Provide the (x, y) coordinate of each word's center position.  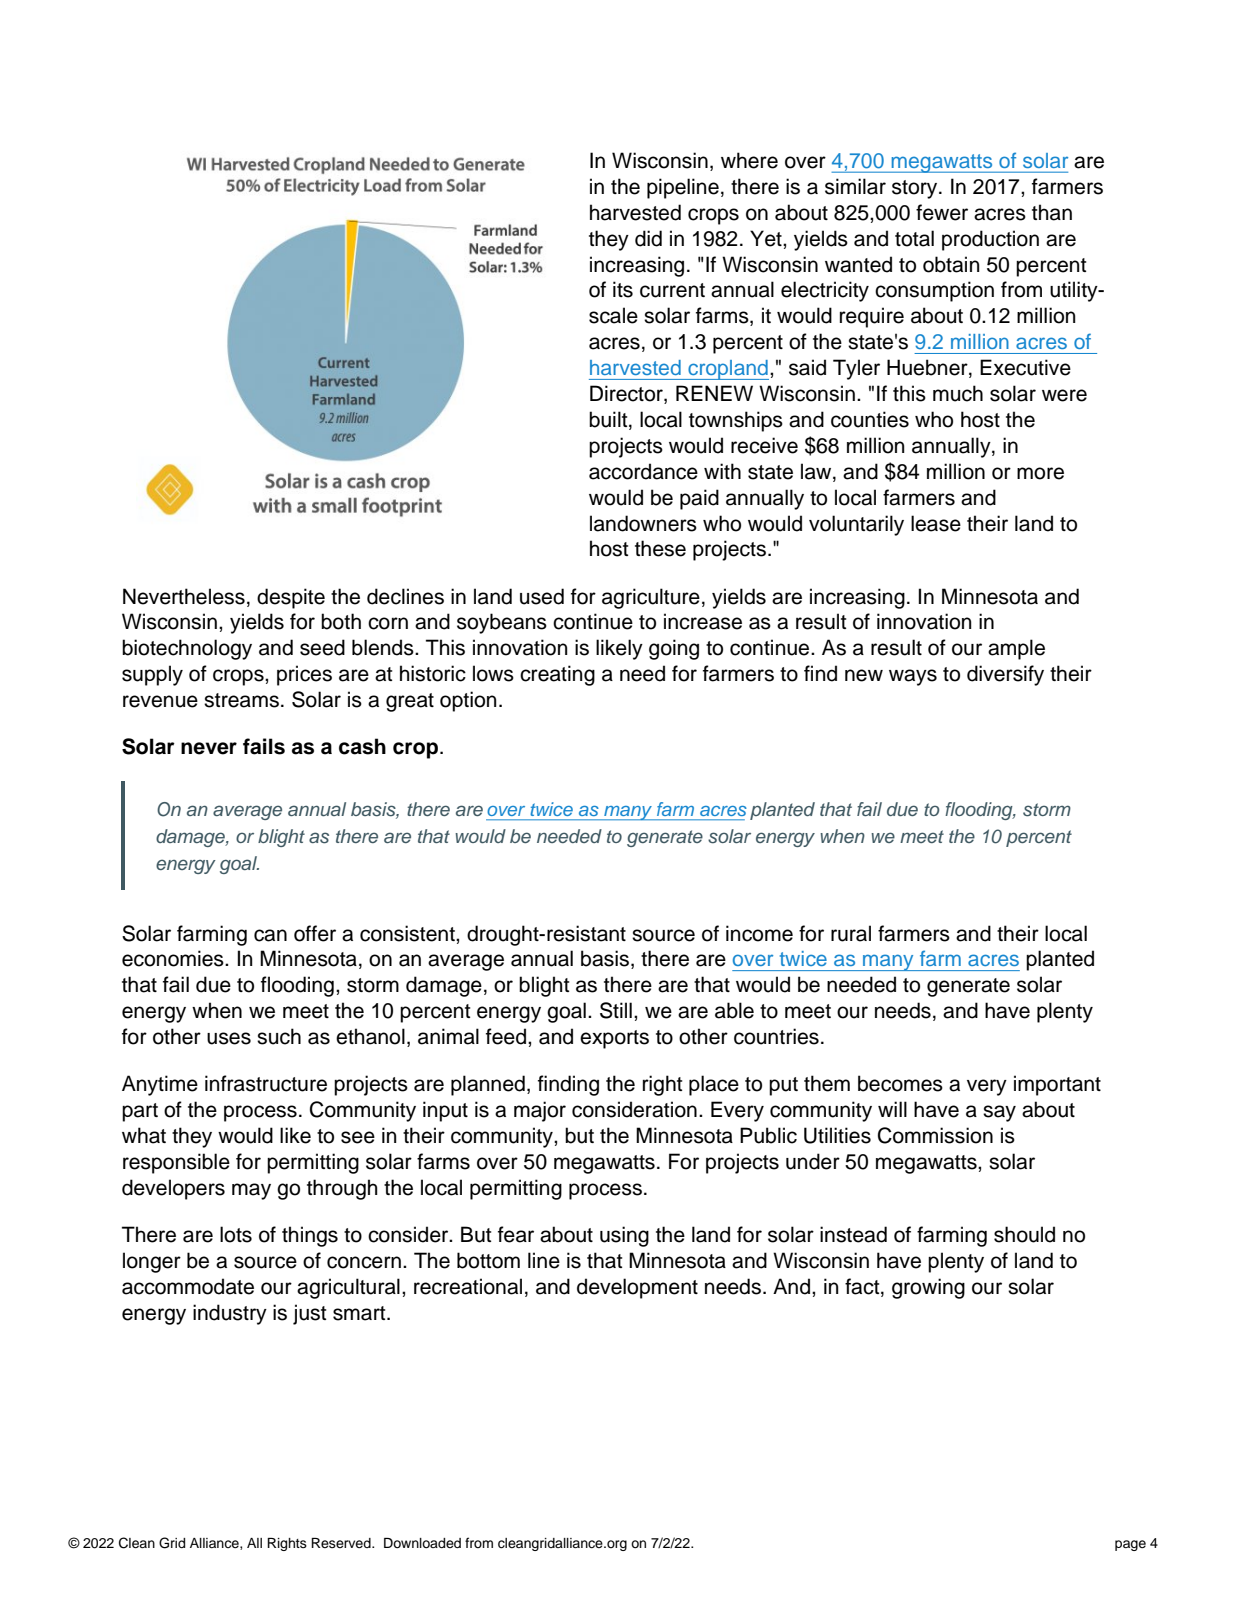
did (648, 238)
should (1024, 1234)
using (624, 1236)
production (990, 240)
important (1057, 1085)
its (623, 289)
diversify (1005, 675)
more (1040, 473)
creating (557, 675)
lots (236, 1234)
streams (241, 700)
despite (291, 598)
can (270, 935)
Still (616, 1010)
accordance (643, 471)
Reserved (342, 1543)
